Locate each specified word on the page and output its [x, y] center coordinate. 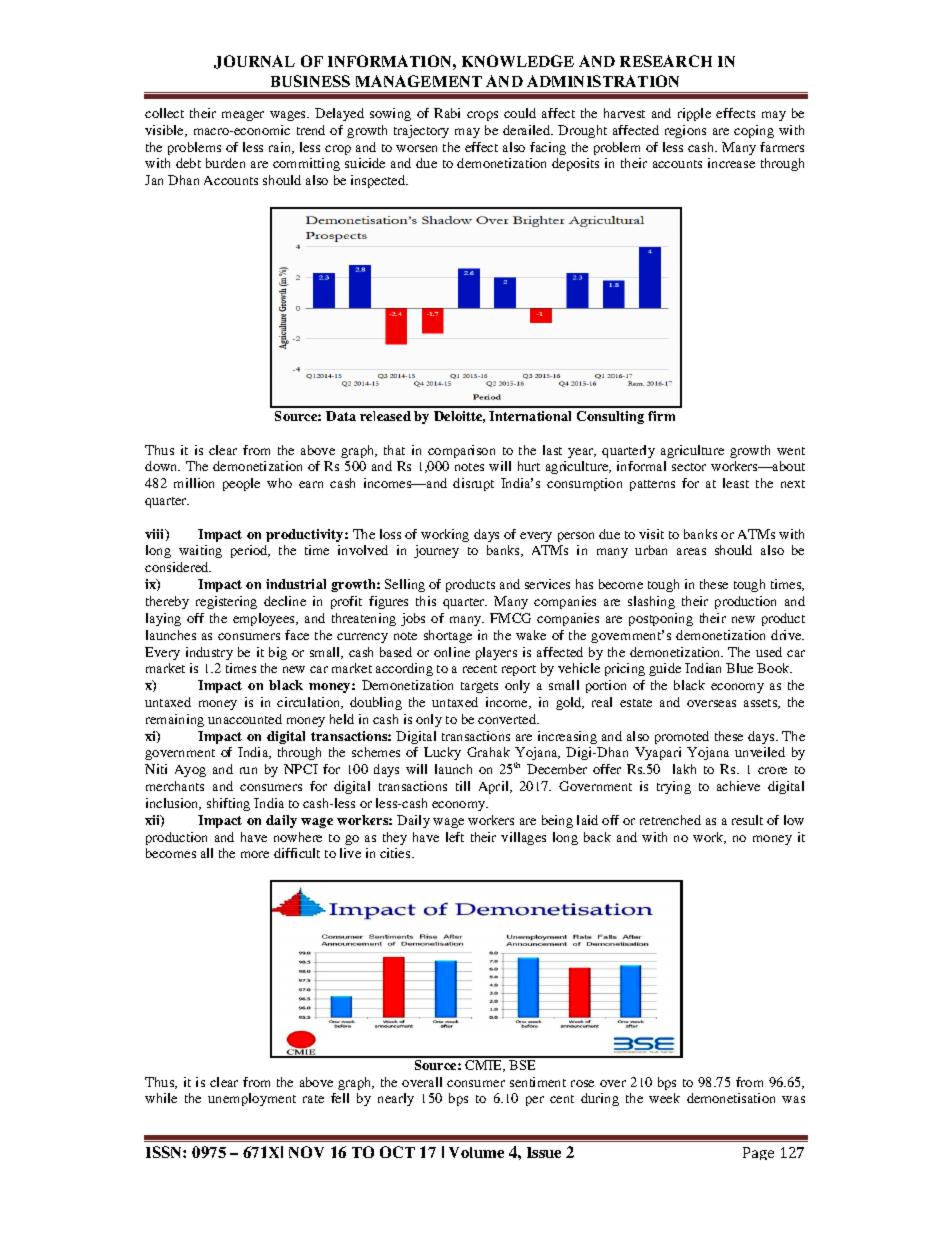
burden [225, 163]
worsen [416, 148]
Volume [476, 1152]
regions [685, 131]
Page [758, 1153]
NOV [306, 1152]
